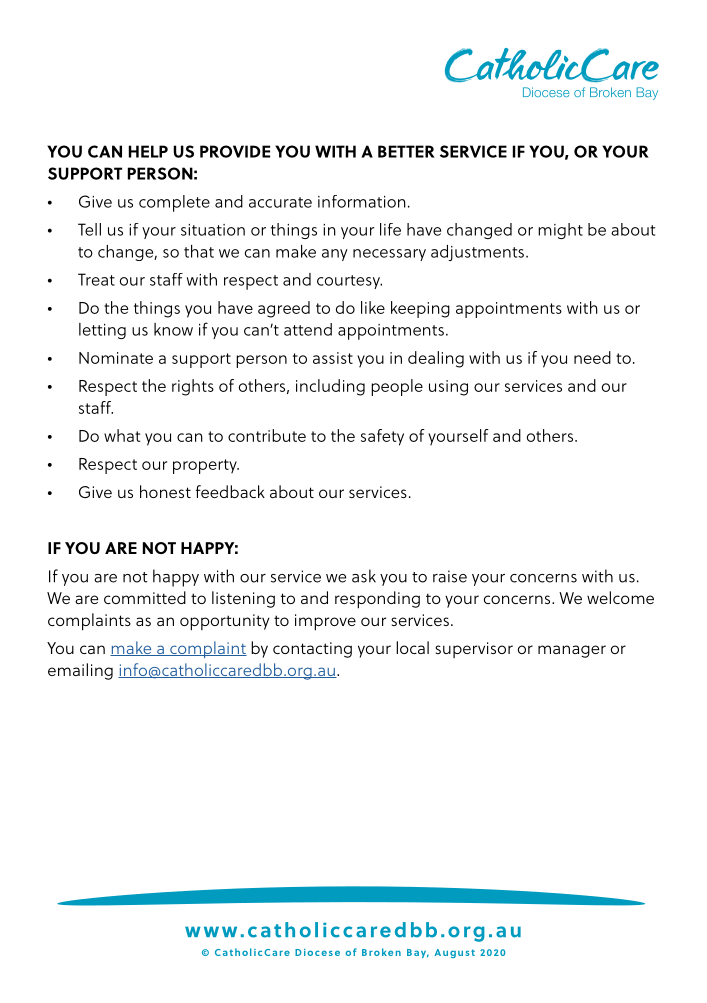 This screenshot has width=707, height=1003. Describe the element at coordinates (308, 329) in the screenshot. I see `attend` at that location.
